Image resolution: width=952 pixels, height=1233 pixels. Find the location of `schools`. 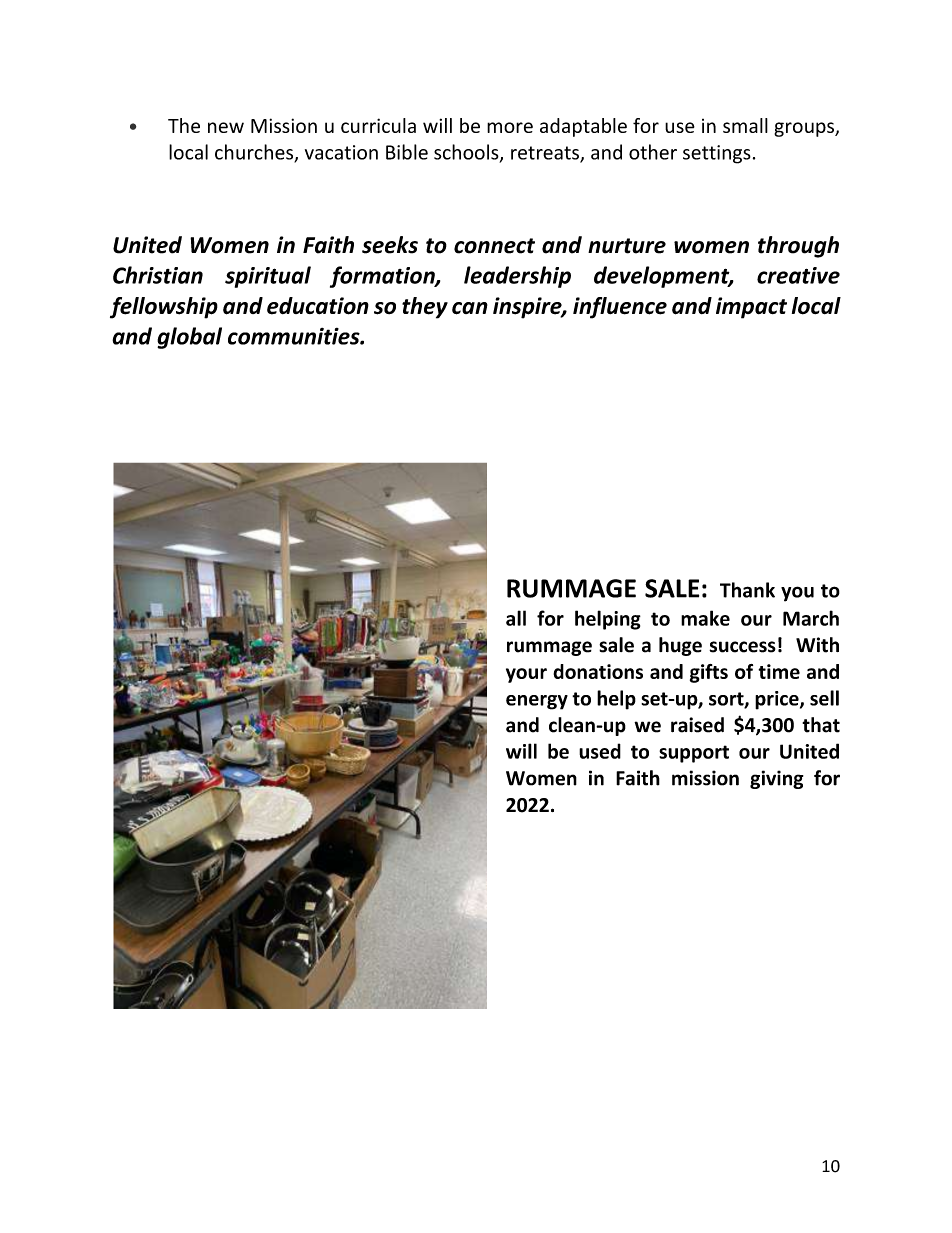

schools is located at coordinates (467, 153).
